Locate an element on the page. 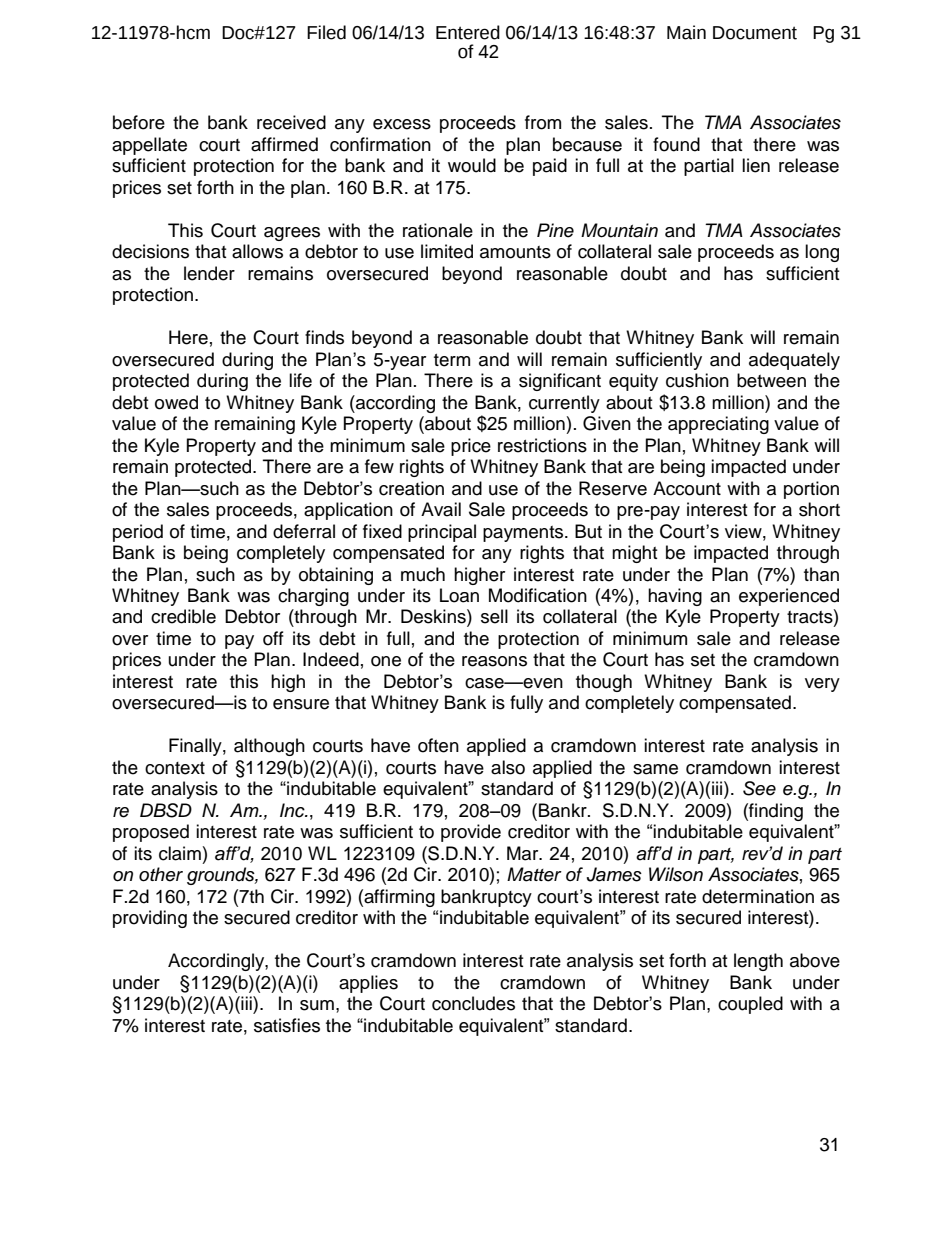 The height and width of the page is (1233, 952). received is located at coordinates (291, 122).
